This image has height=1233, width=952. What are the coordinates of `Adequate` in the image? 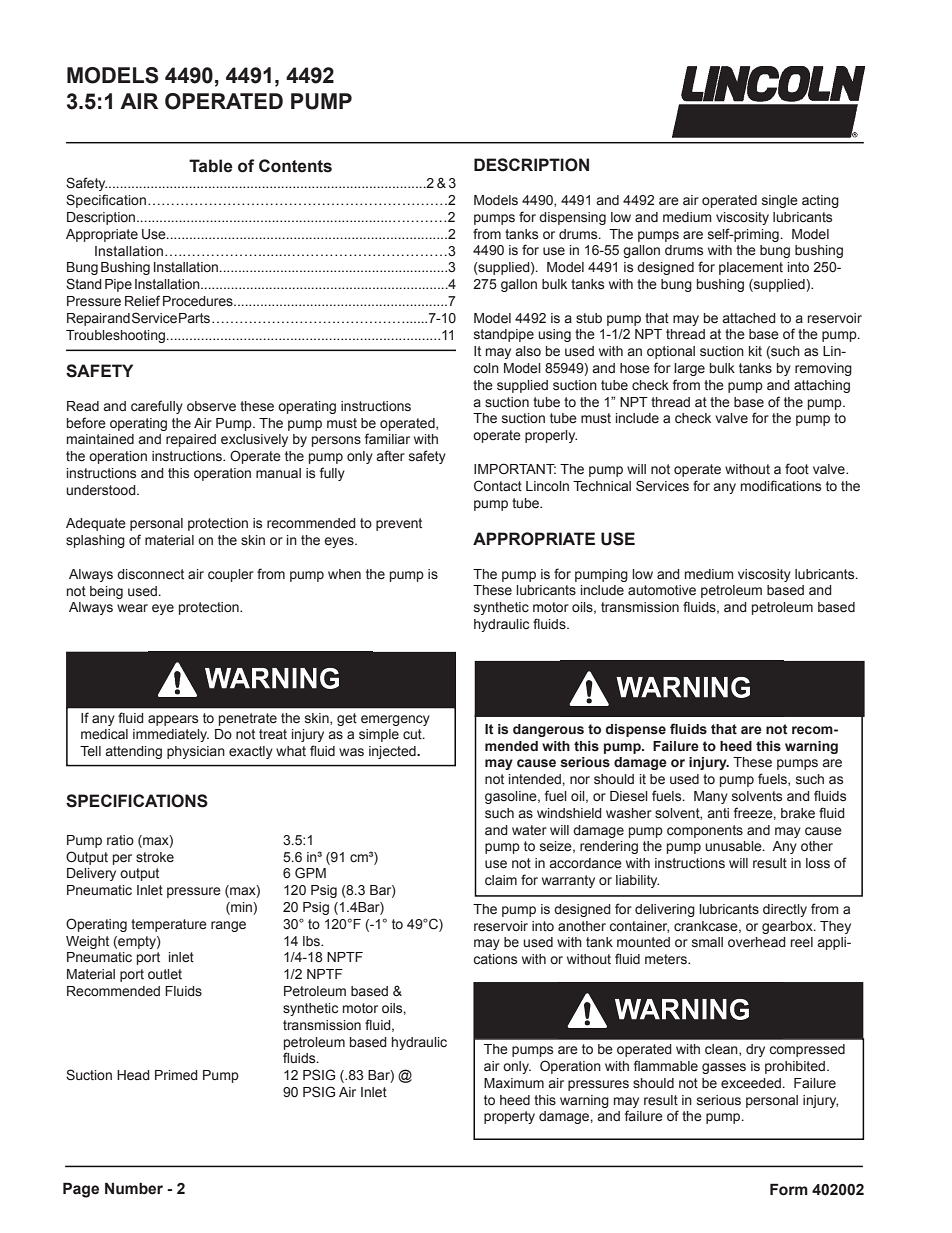 It's located at (96, 524).
